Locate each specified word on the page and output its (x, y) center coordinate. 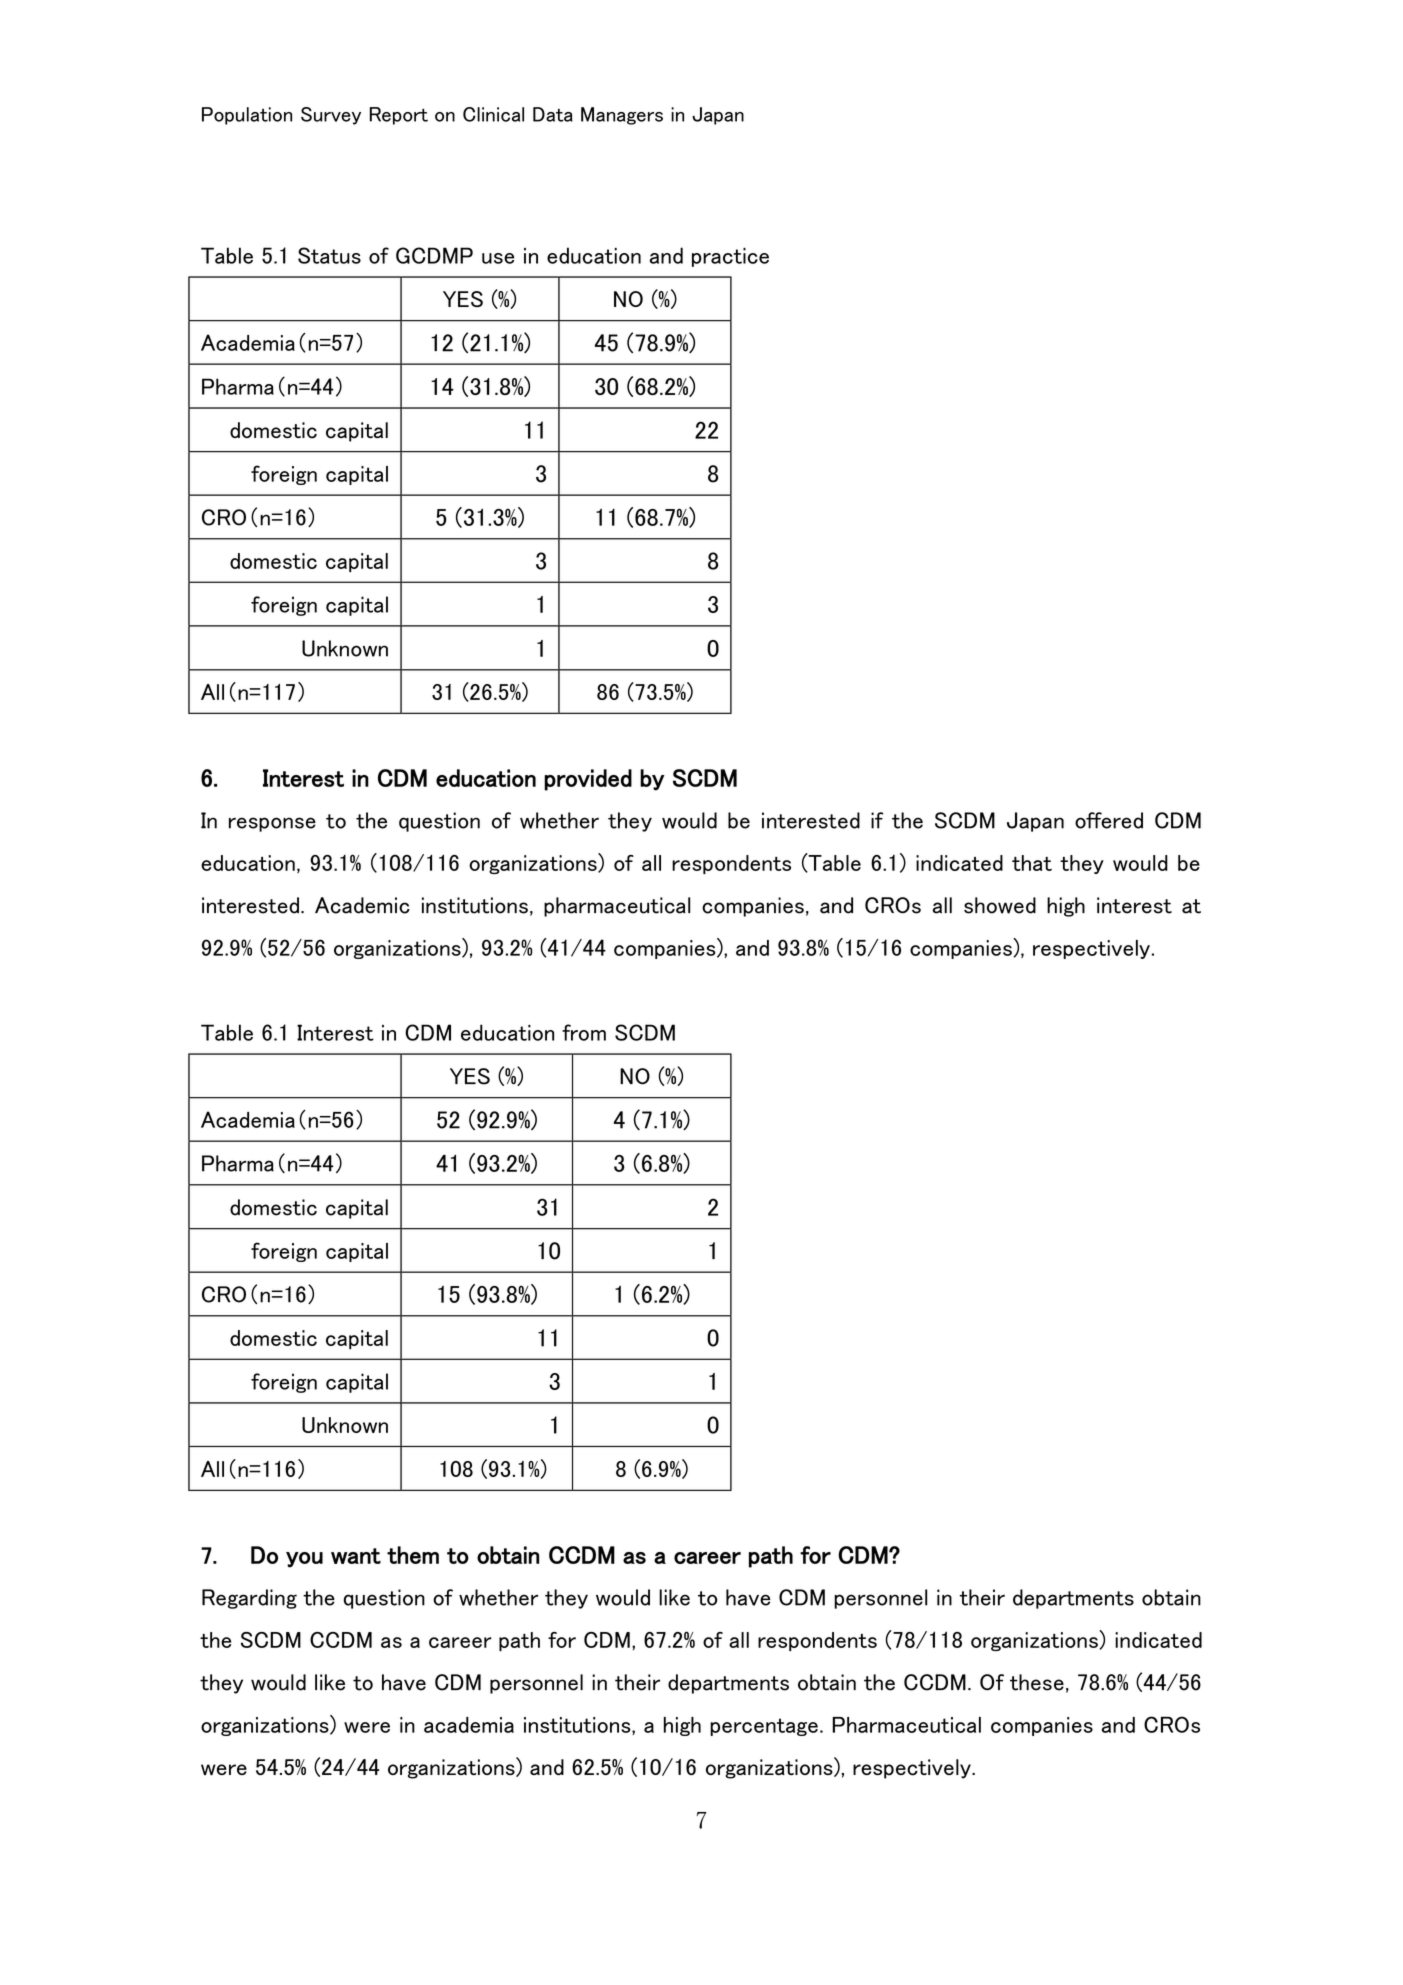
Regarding (249, 1599)
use (498, 258)
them (413, 1555)
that (1032, 863)
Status (329, 255)
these (1037, 1682)
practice (730, 257)
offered (1109, 820)
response (272, 824)
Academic (362, 905)
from (584, 1032)
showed (1000, 905)
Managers (622, 116)
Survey (331, 116)
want (356, 1556)
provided (588, 780)
